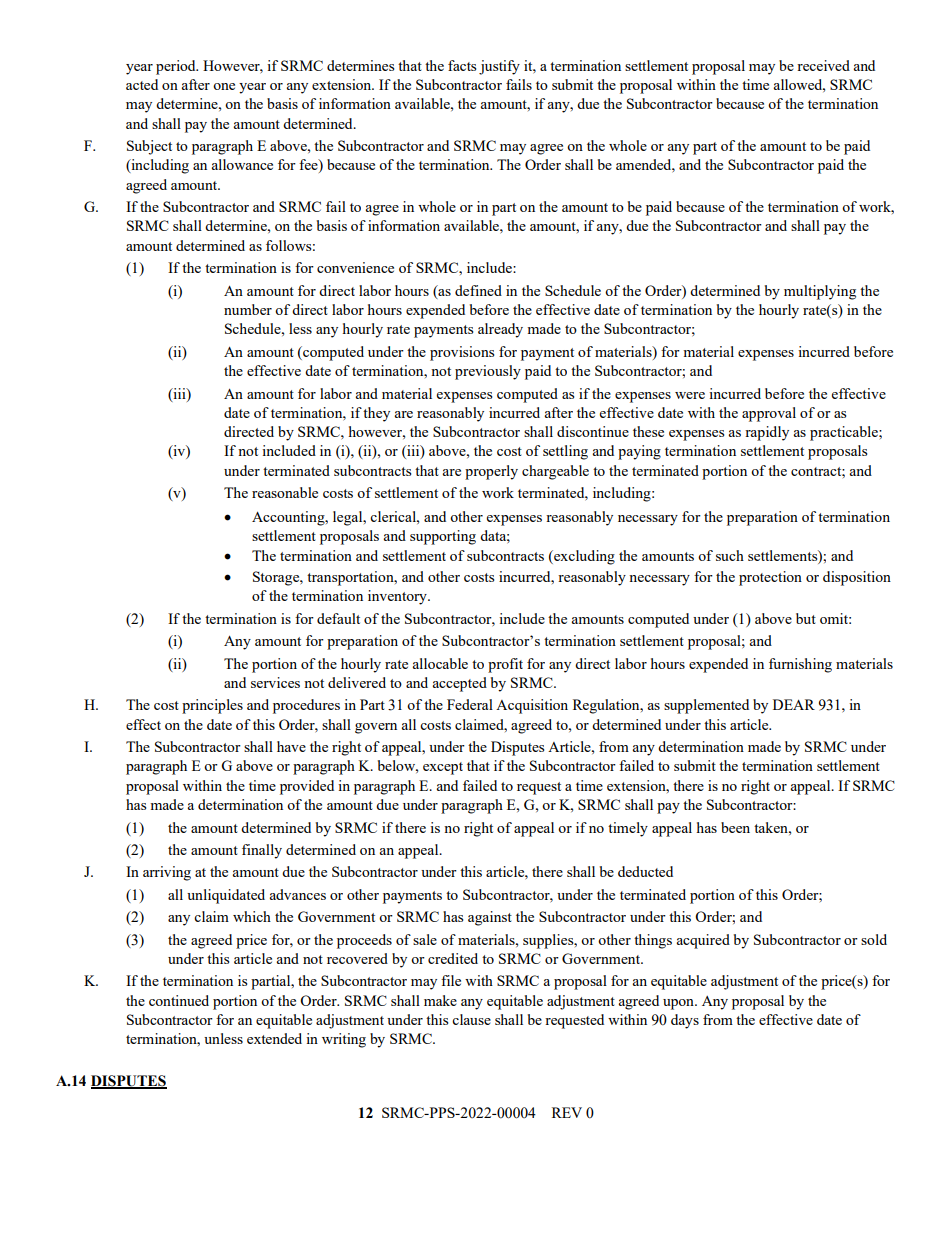 The height and width of the screenshot is (1233, 952). I want to click on except, so click(443, 768).
